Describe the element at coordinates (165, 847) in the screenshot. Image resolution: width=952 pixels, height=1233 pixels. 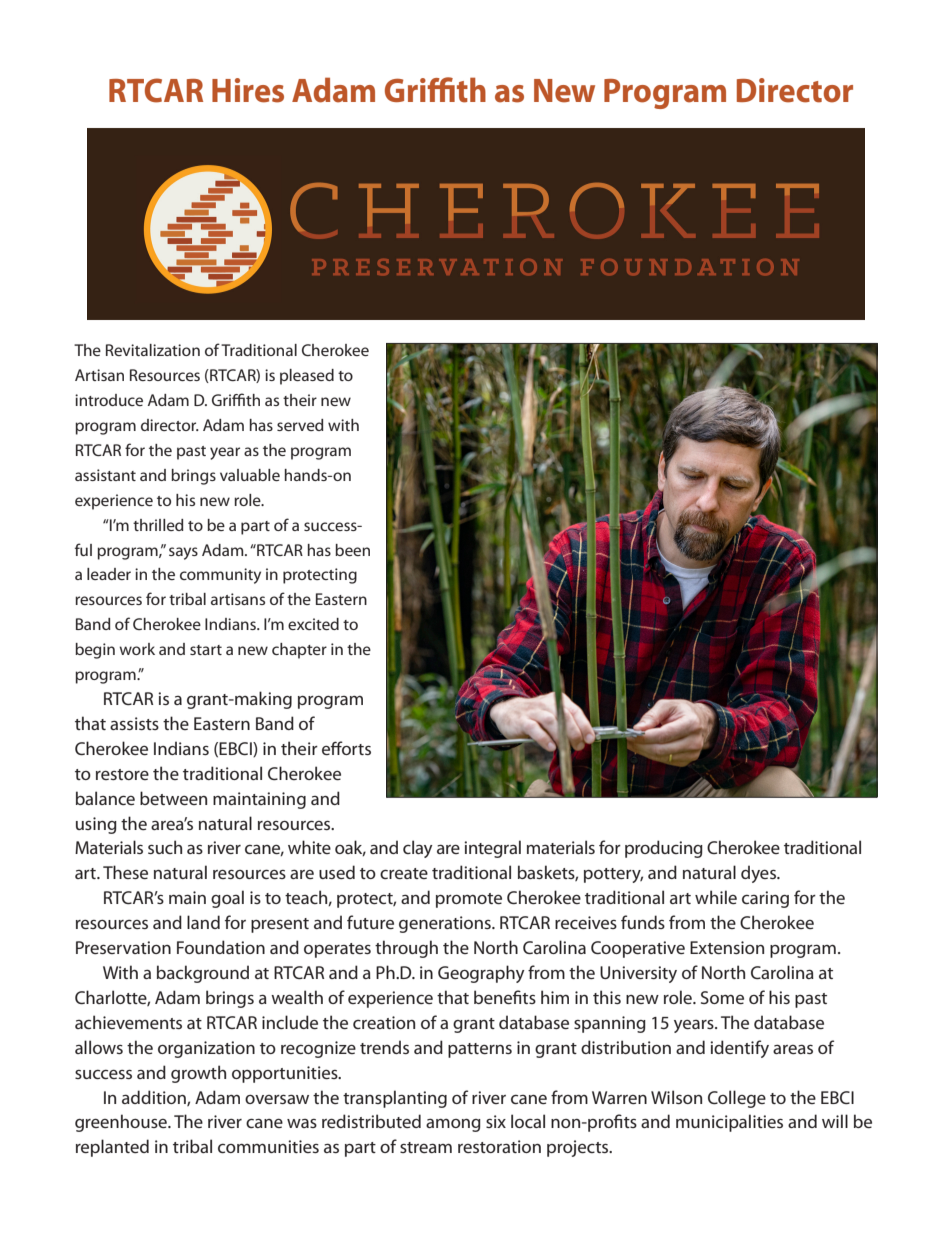
I see `such` at that location.
